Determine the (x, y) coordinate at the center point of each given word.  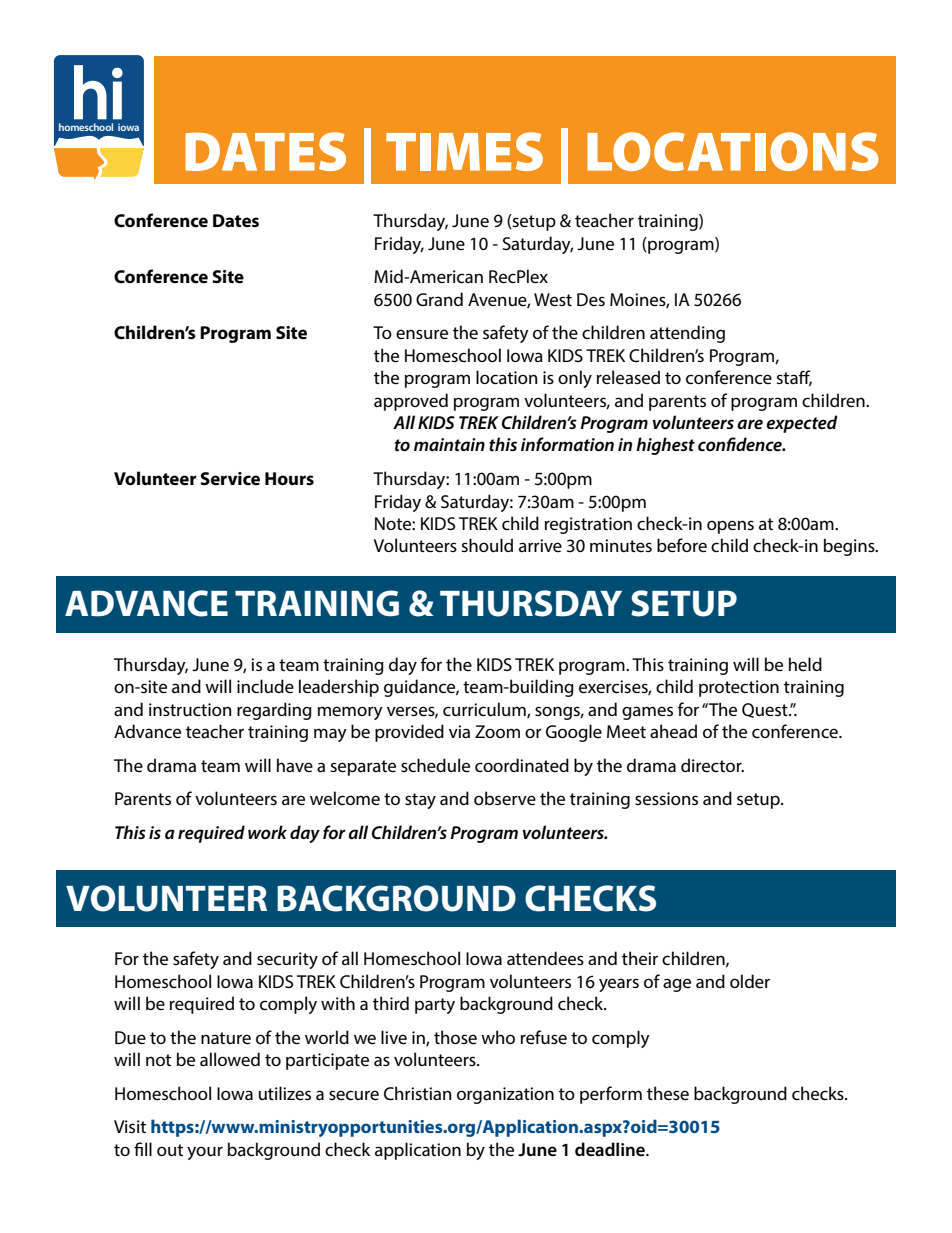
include (265, 686)
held (805, 664)
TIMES (464, 151)
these (668, 1093)
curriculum (485, 710)
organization (505, 1095)
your (205, 1153)
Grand (439, 299)
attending (687, 334)
